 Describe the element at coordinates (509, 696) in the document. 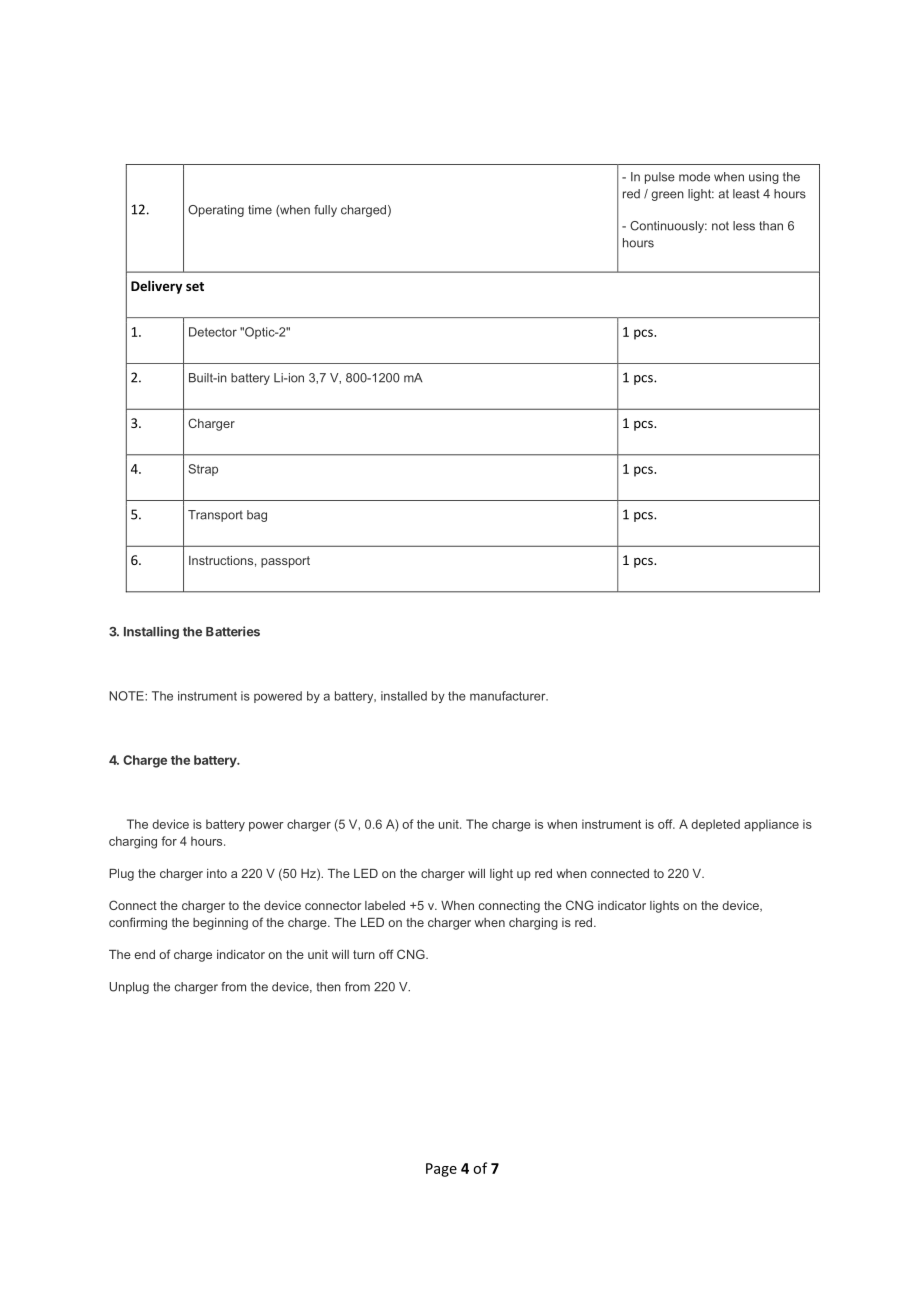

I see `manufacturer` at that location.
